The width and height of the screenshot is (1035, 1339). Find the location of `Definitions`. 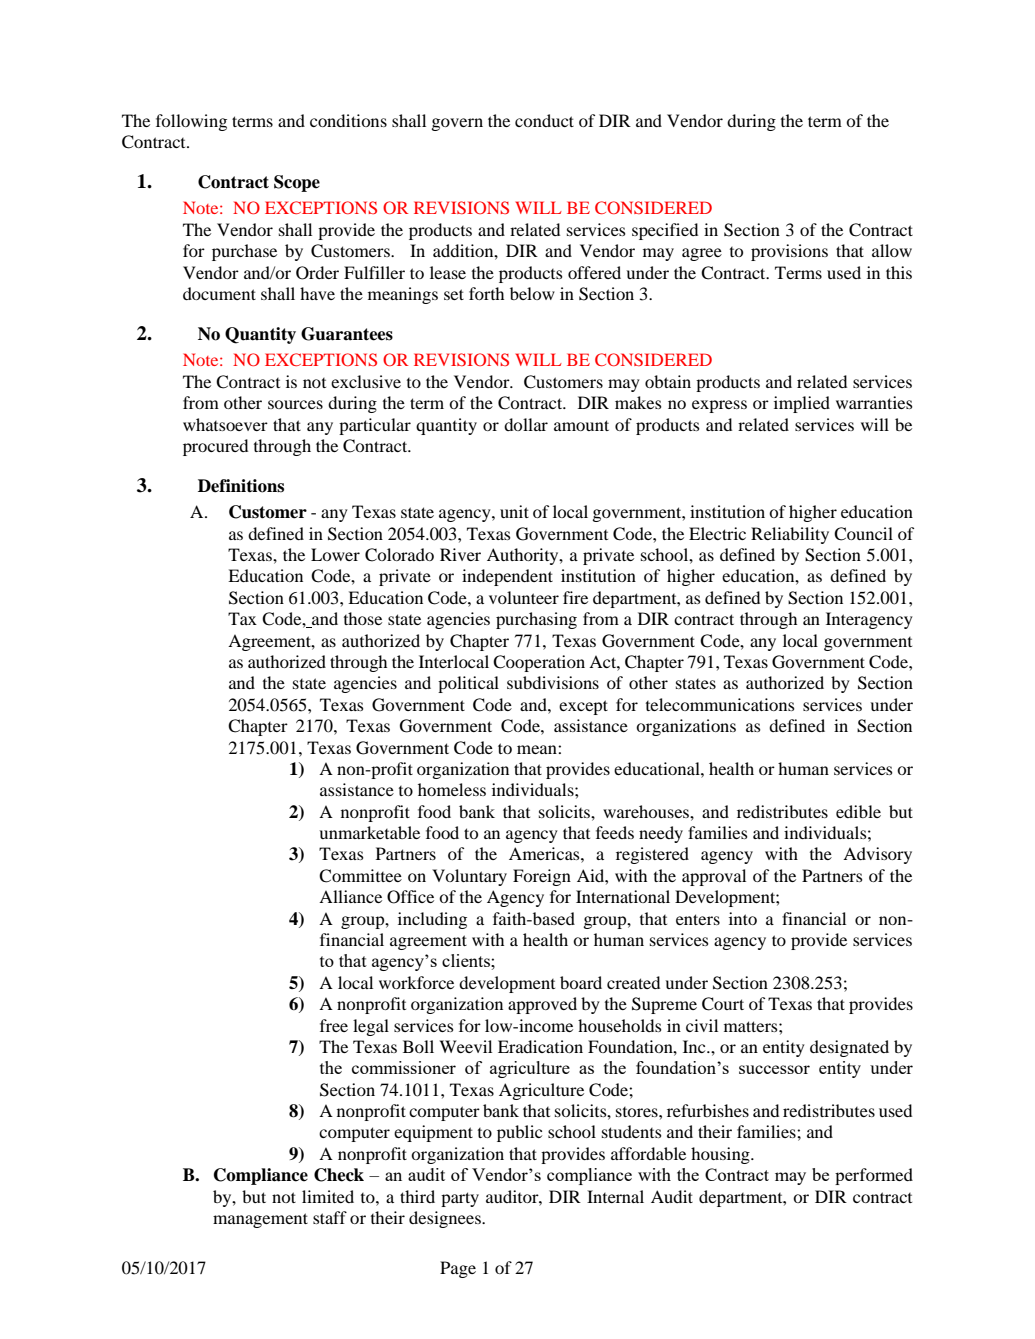

Definitions is located at coordinates (241, 486).
